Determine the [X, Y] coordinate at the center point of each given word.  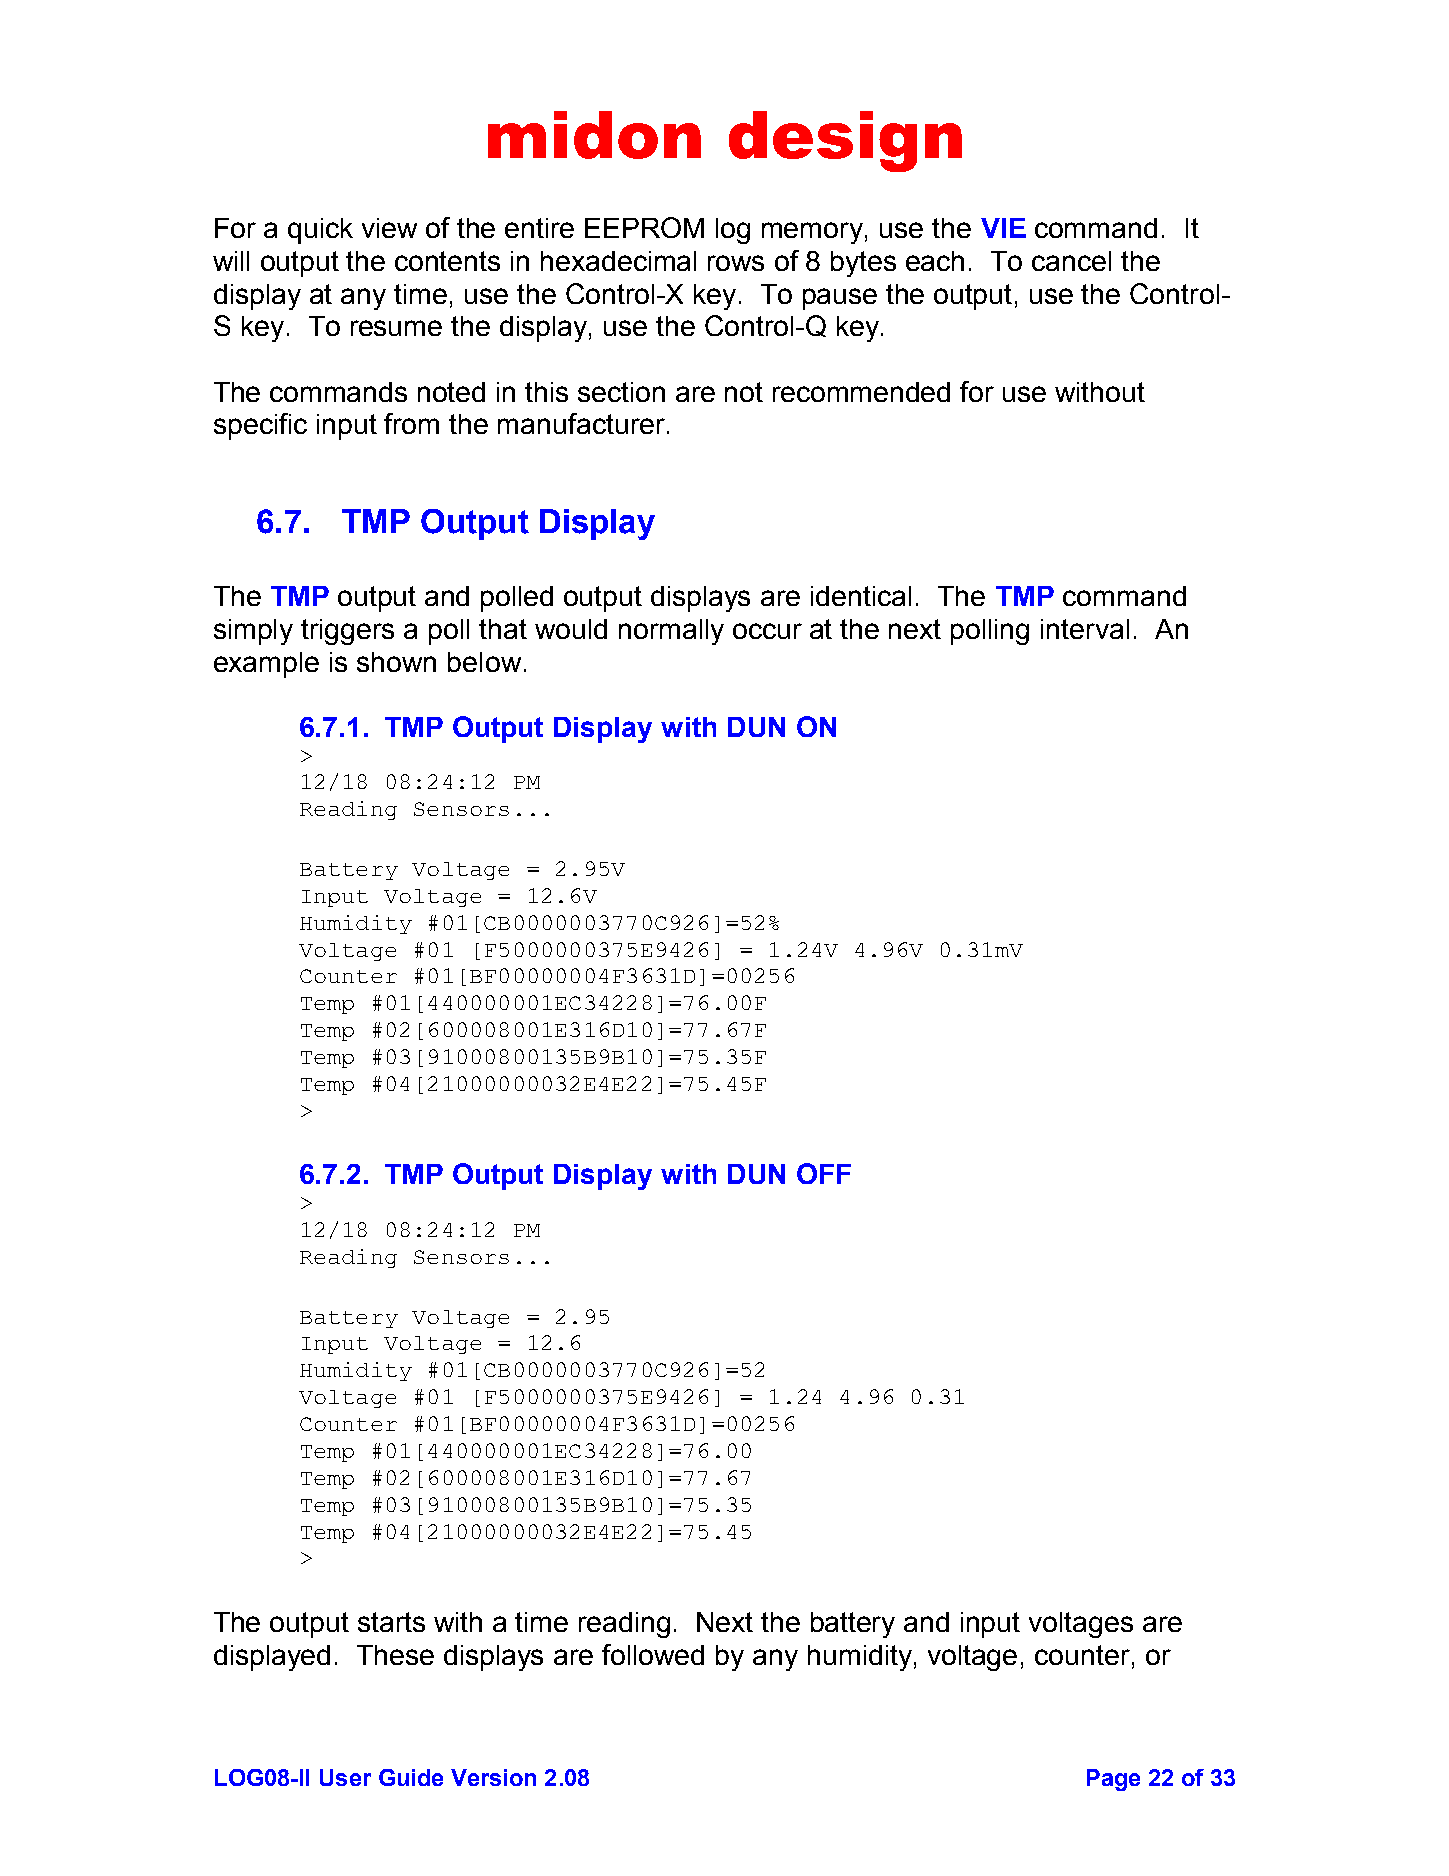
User [345, 1777]
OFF [824, 1173]
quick [320, 231]
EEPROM [644, 227]
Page [1113, 1780]
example [266, 665]
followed [653, 1654]
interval [1085, 629]
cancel [1071, 261]
